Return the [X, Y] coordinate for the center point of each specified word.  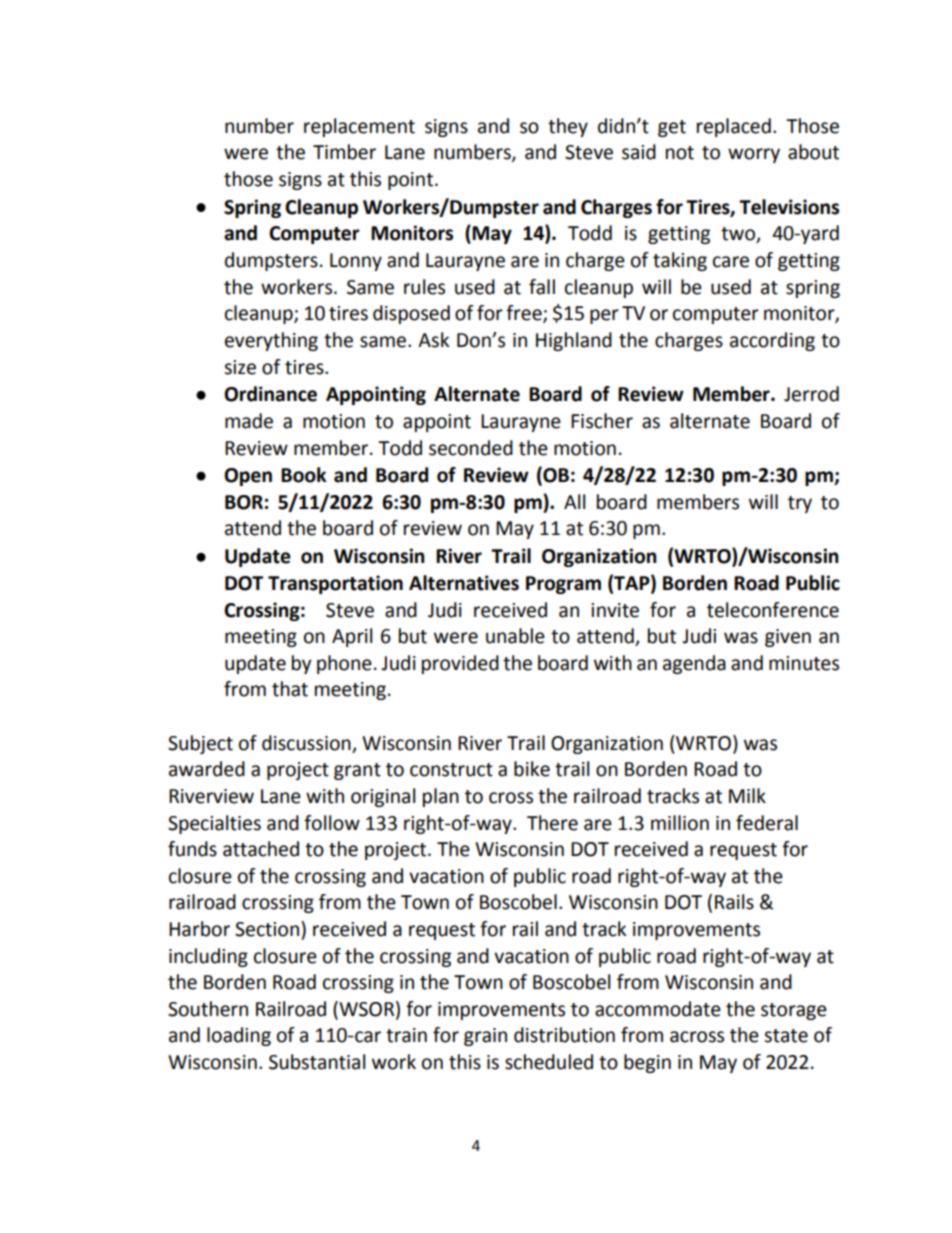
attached [261, 849]
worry [754, 155]
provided [460, 664]
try [800, 504]
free [525, 314]
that [290, 689]
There [552, 823]
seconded [471, 448]
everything [271, 341]
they [568, 127]
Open [248, 477]
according [772, 341]
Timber [344, 152]
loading [239, 1036]
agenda [694, 664]
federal [767, 823]
